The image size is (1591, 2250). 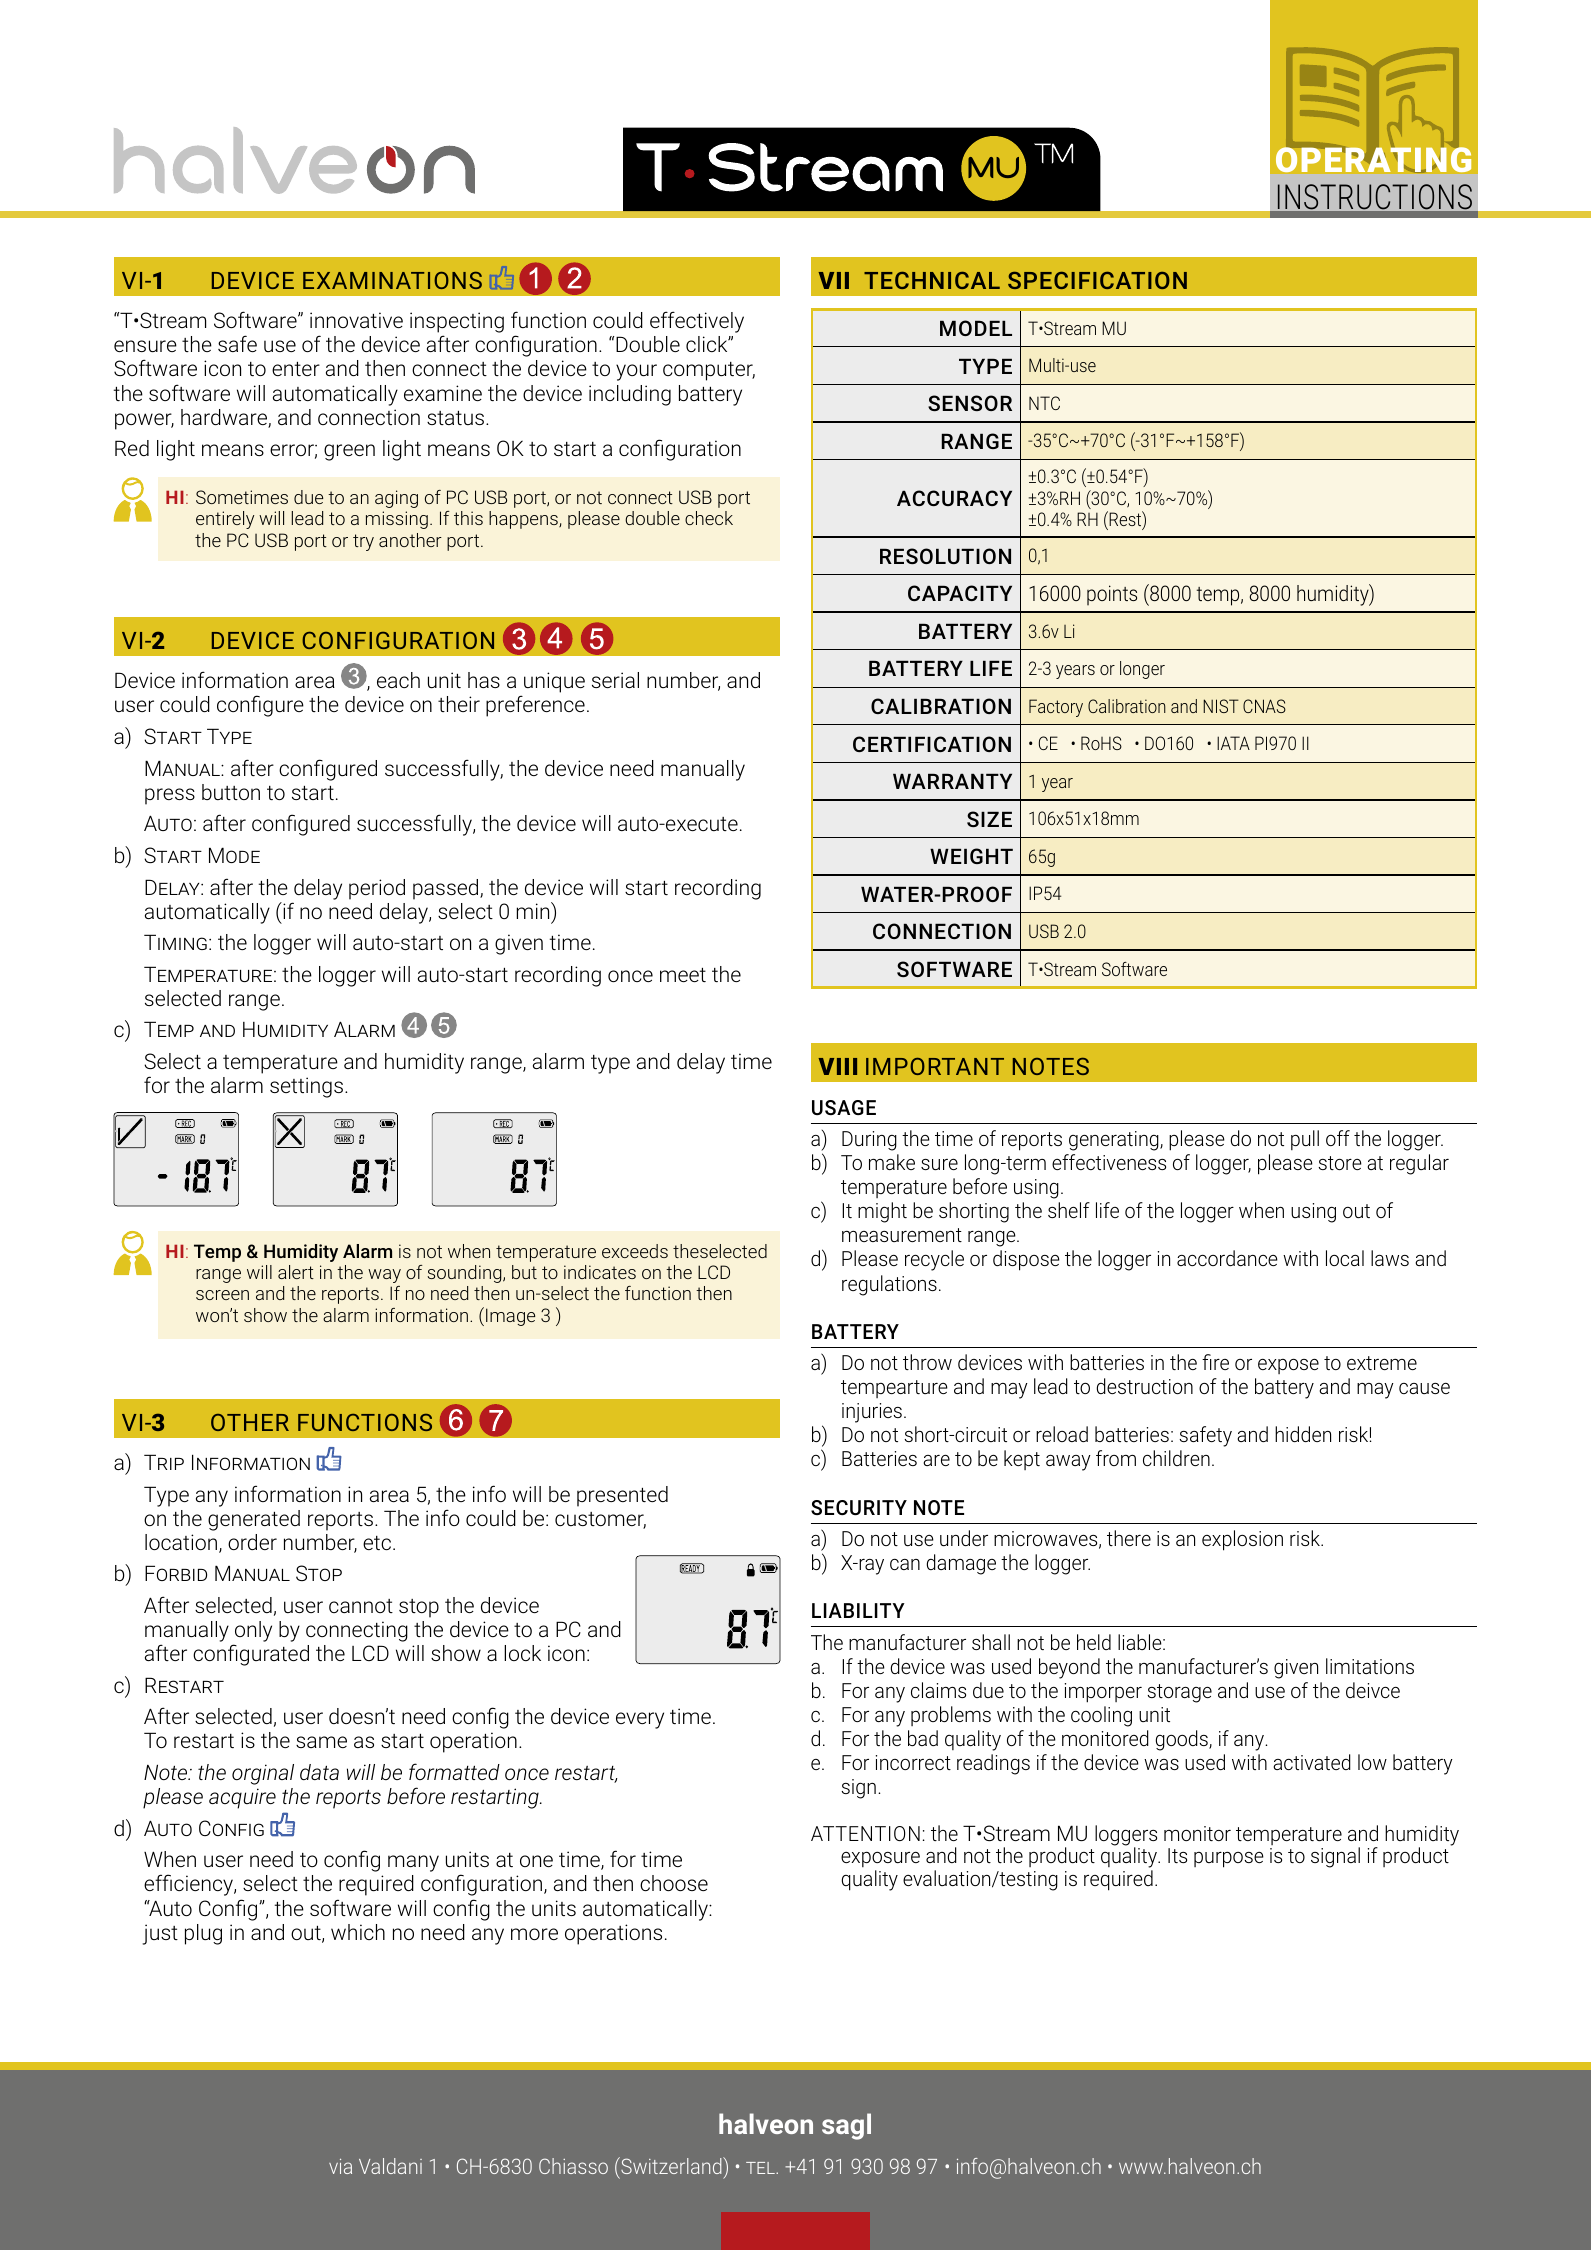 What do you see at coordinates (175, 942) in the page?
I see `Timing` at bounding box center [175, 942].
